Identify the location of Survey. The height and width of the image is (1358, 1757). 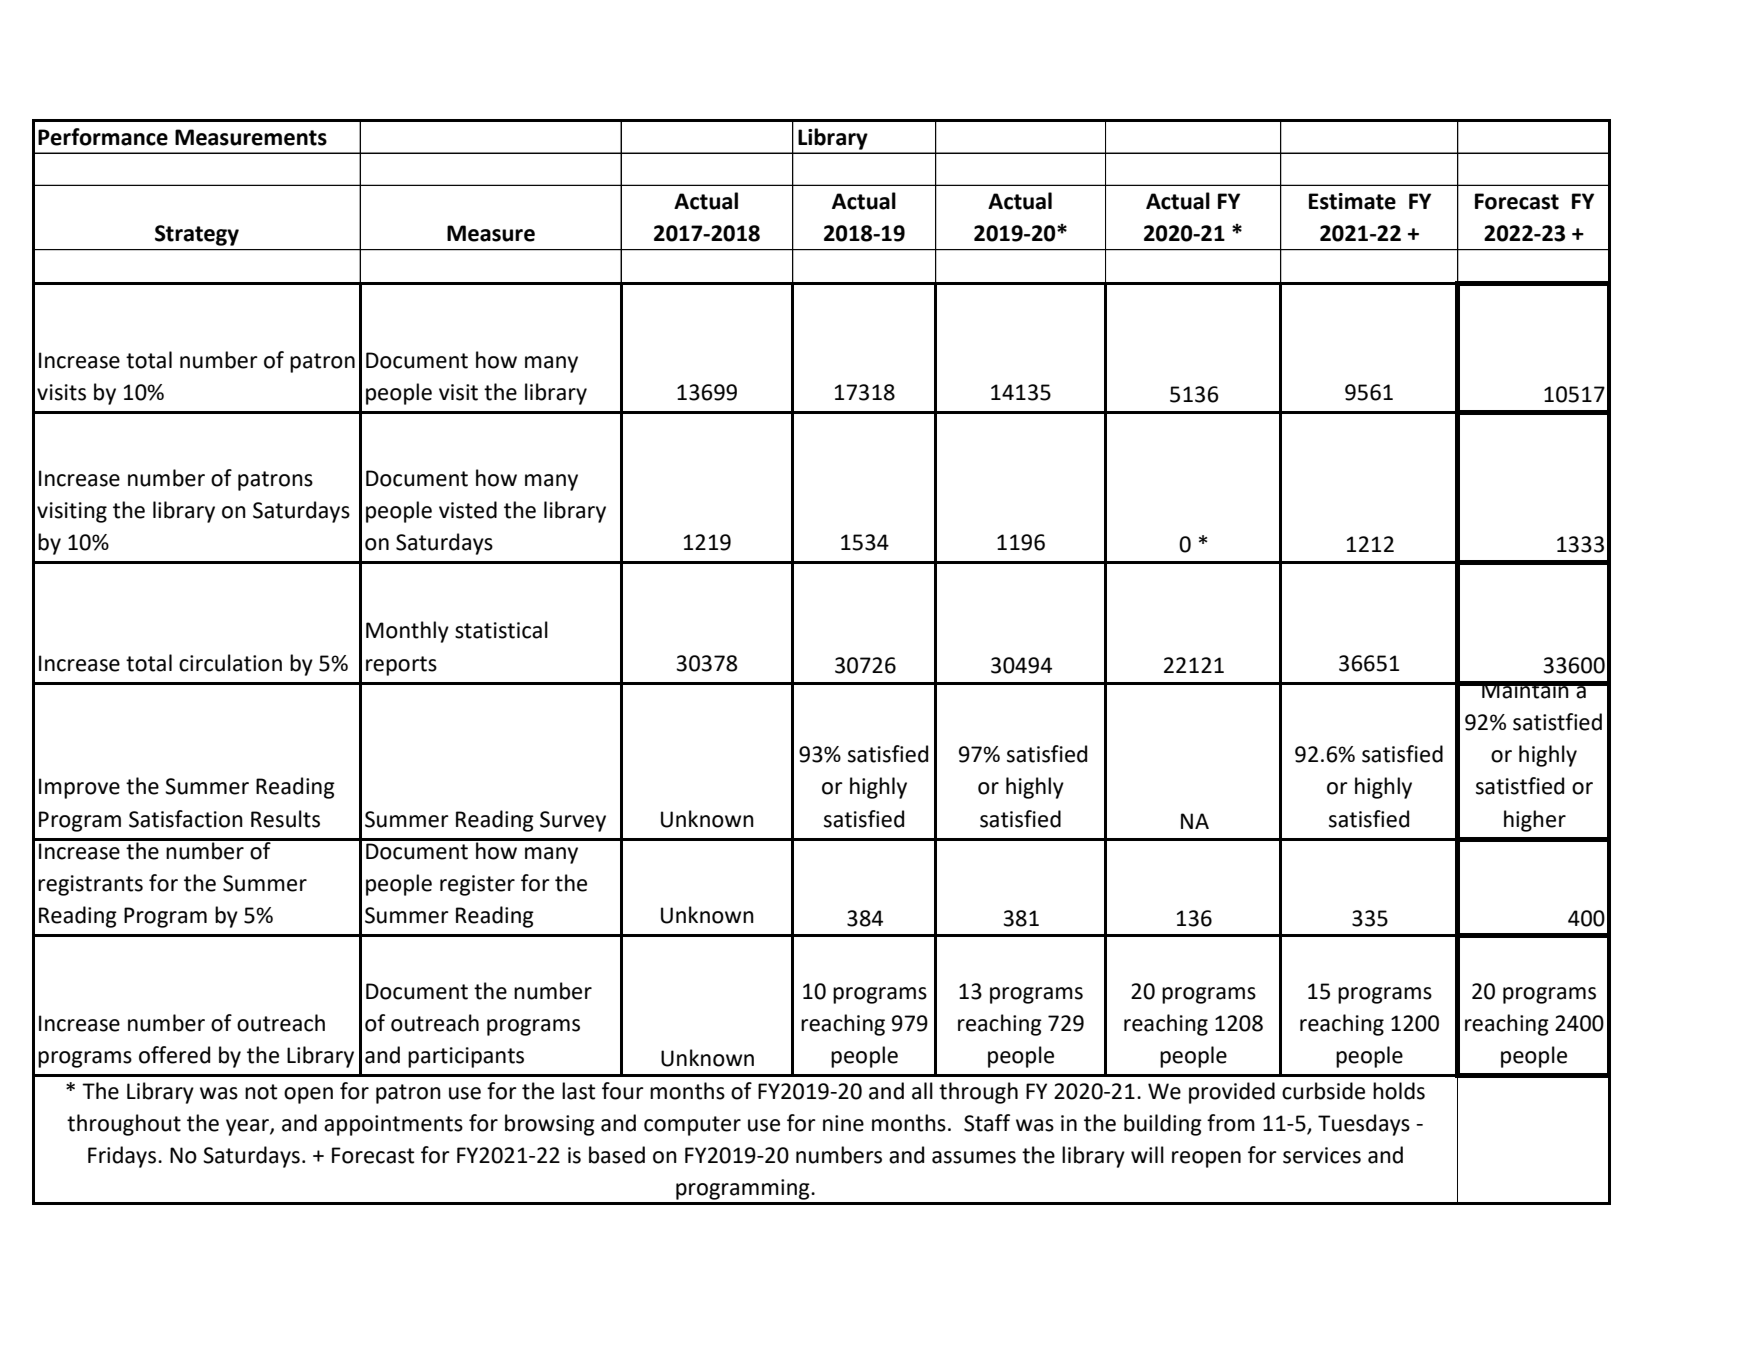
(573, 821).
